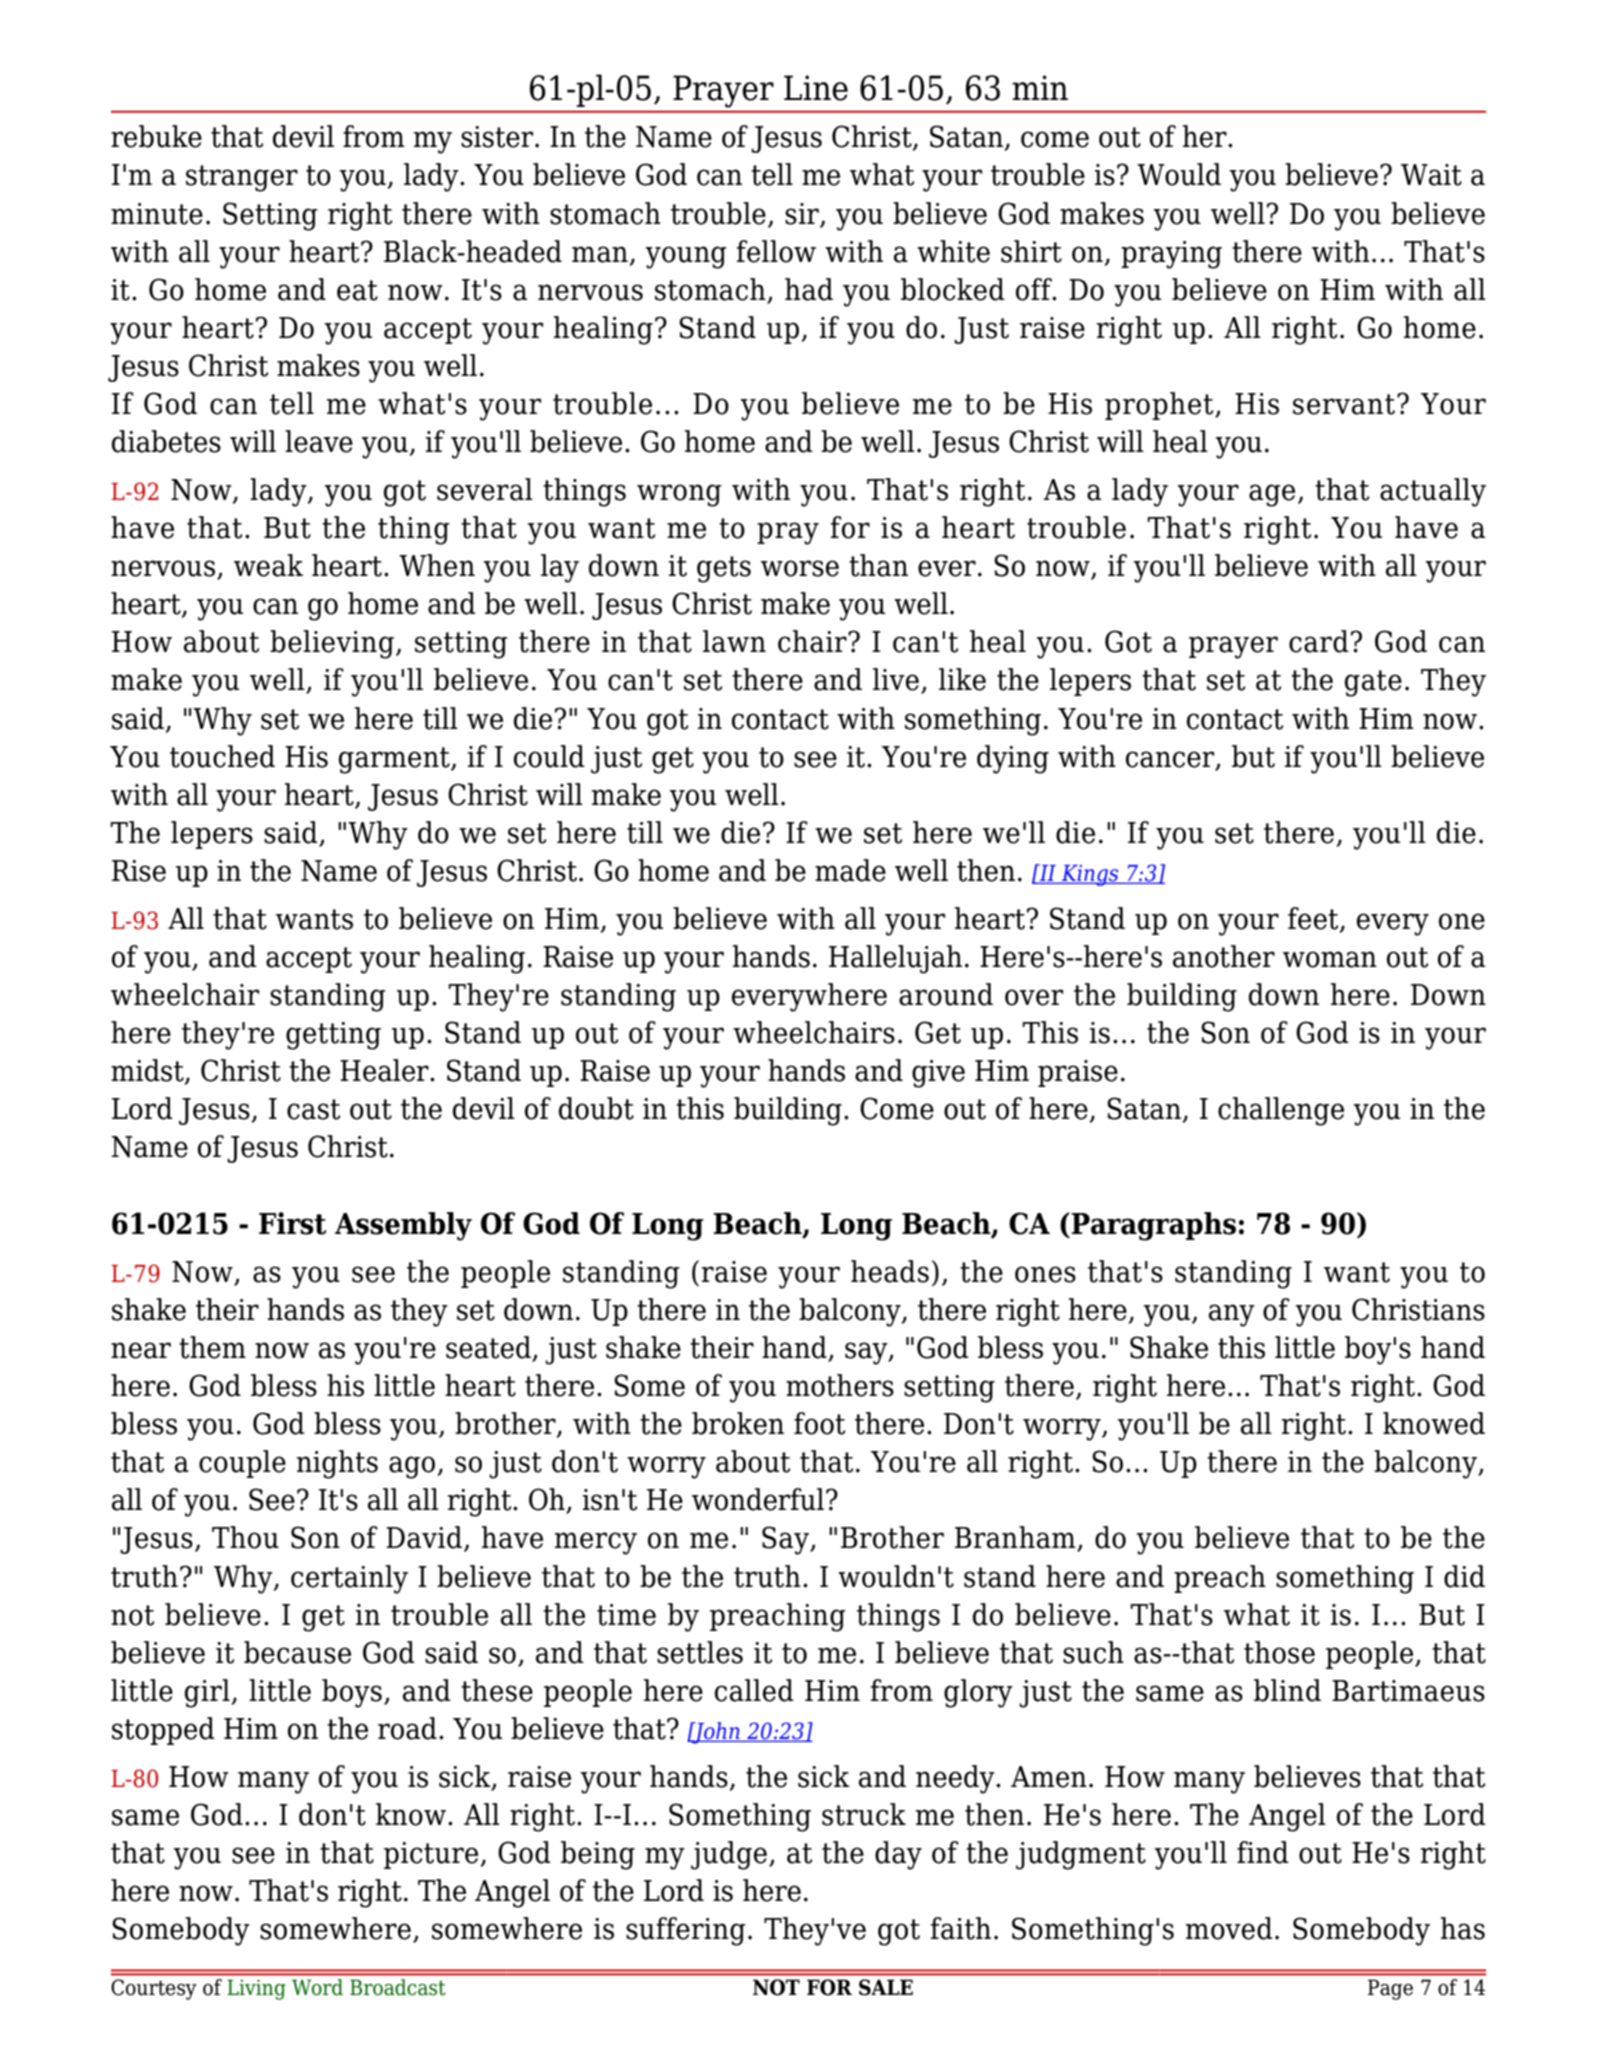  What do you see at coordinates (242, 178) in the screenshot?
I see `stranger` at bounding box center [242, 178].
